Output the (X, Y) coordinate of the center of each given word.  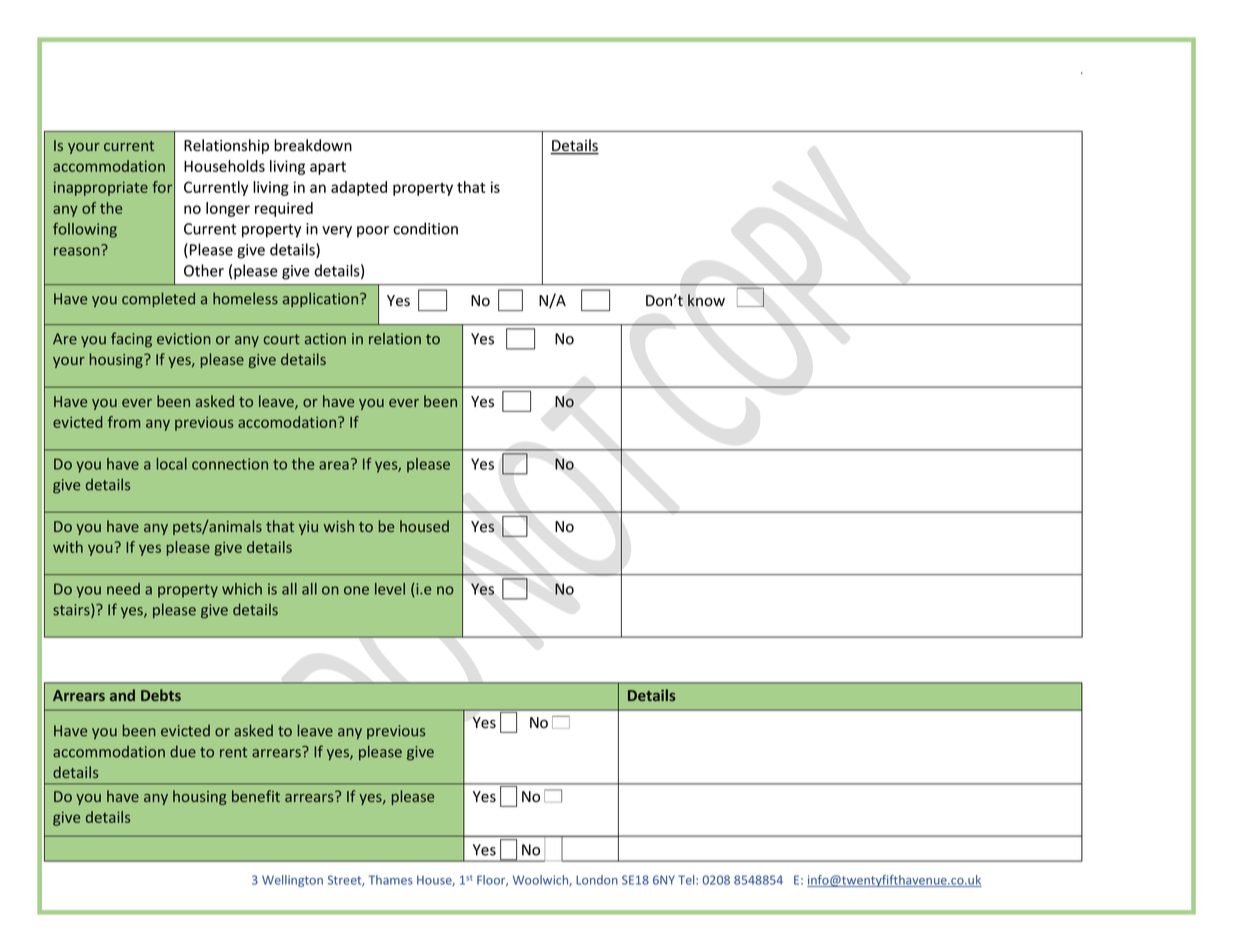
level (390, 589)
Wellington (292, 881)
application (322, 299)
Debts (161, 695)
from (124, 422)
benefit (256, 796)
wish (339, 526)
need (123, 589)
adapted (359, 188)
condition (425, 228)
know (706, 300)
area (334, 465)
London (597, 880)
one (356, 590)
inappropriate (101, 188)
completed (158, 300)
